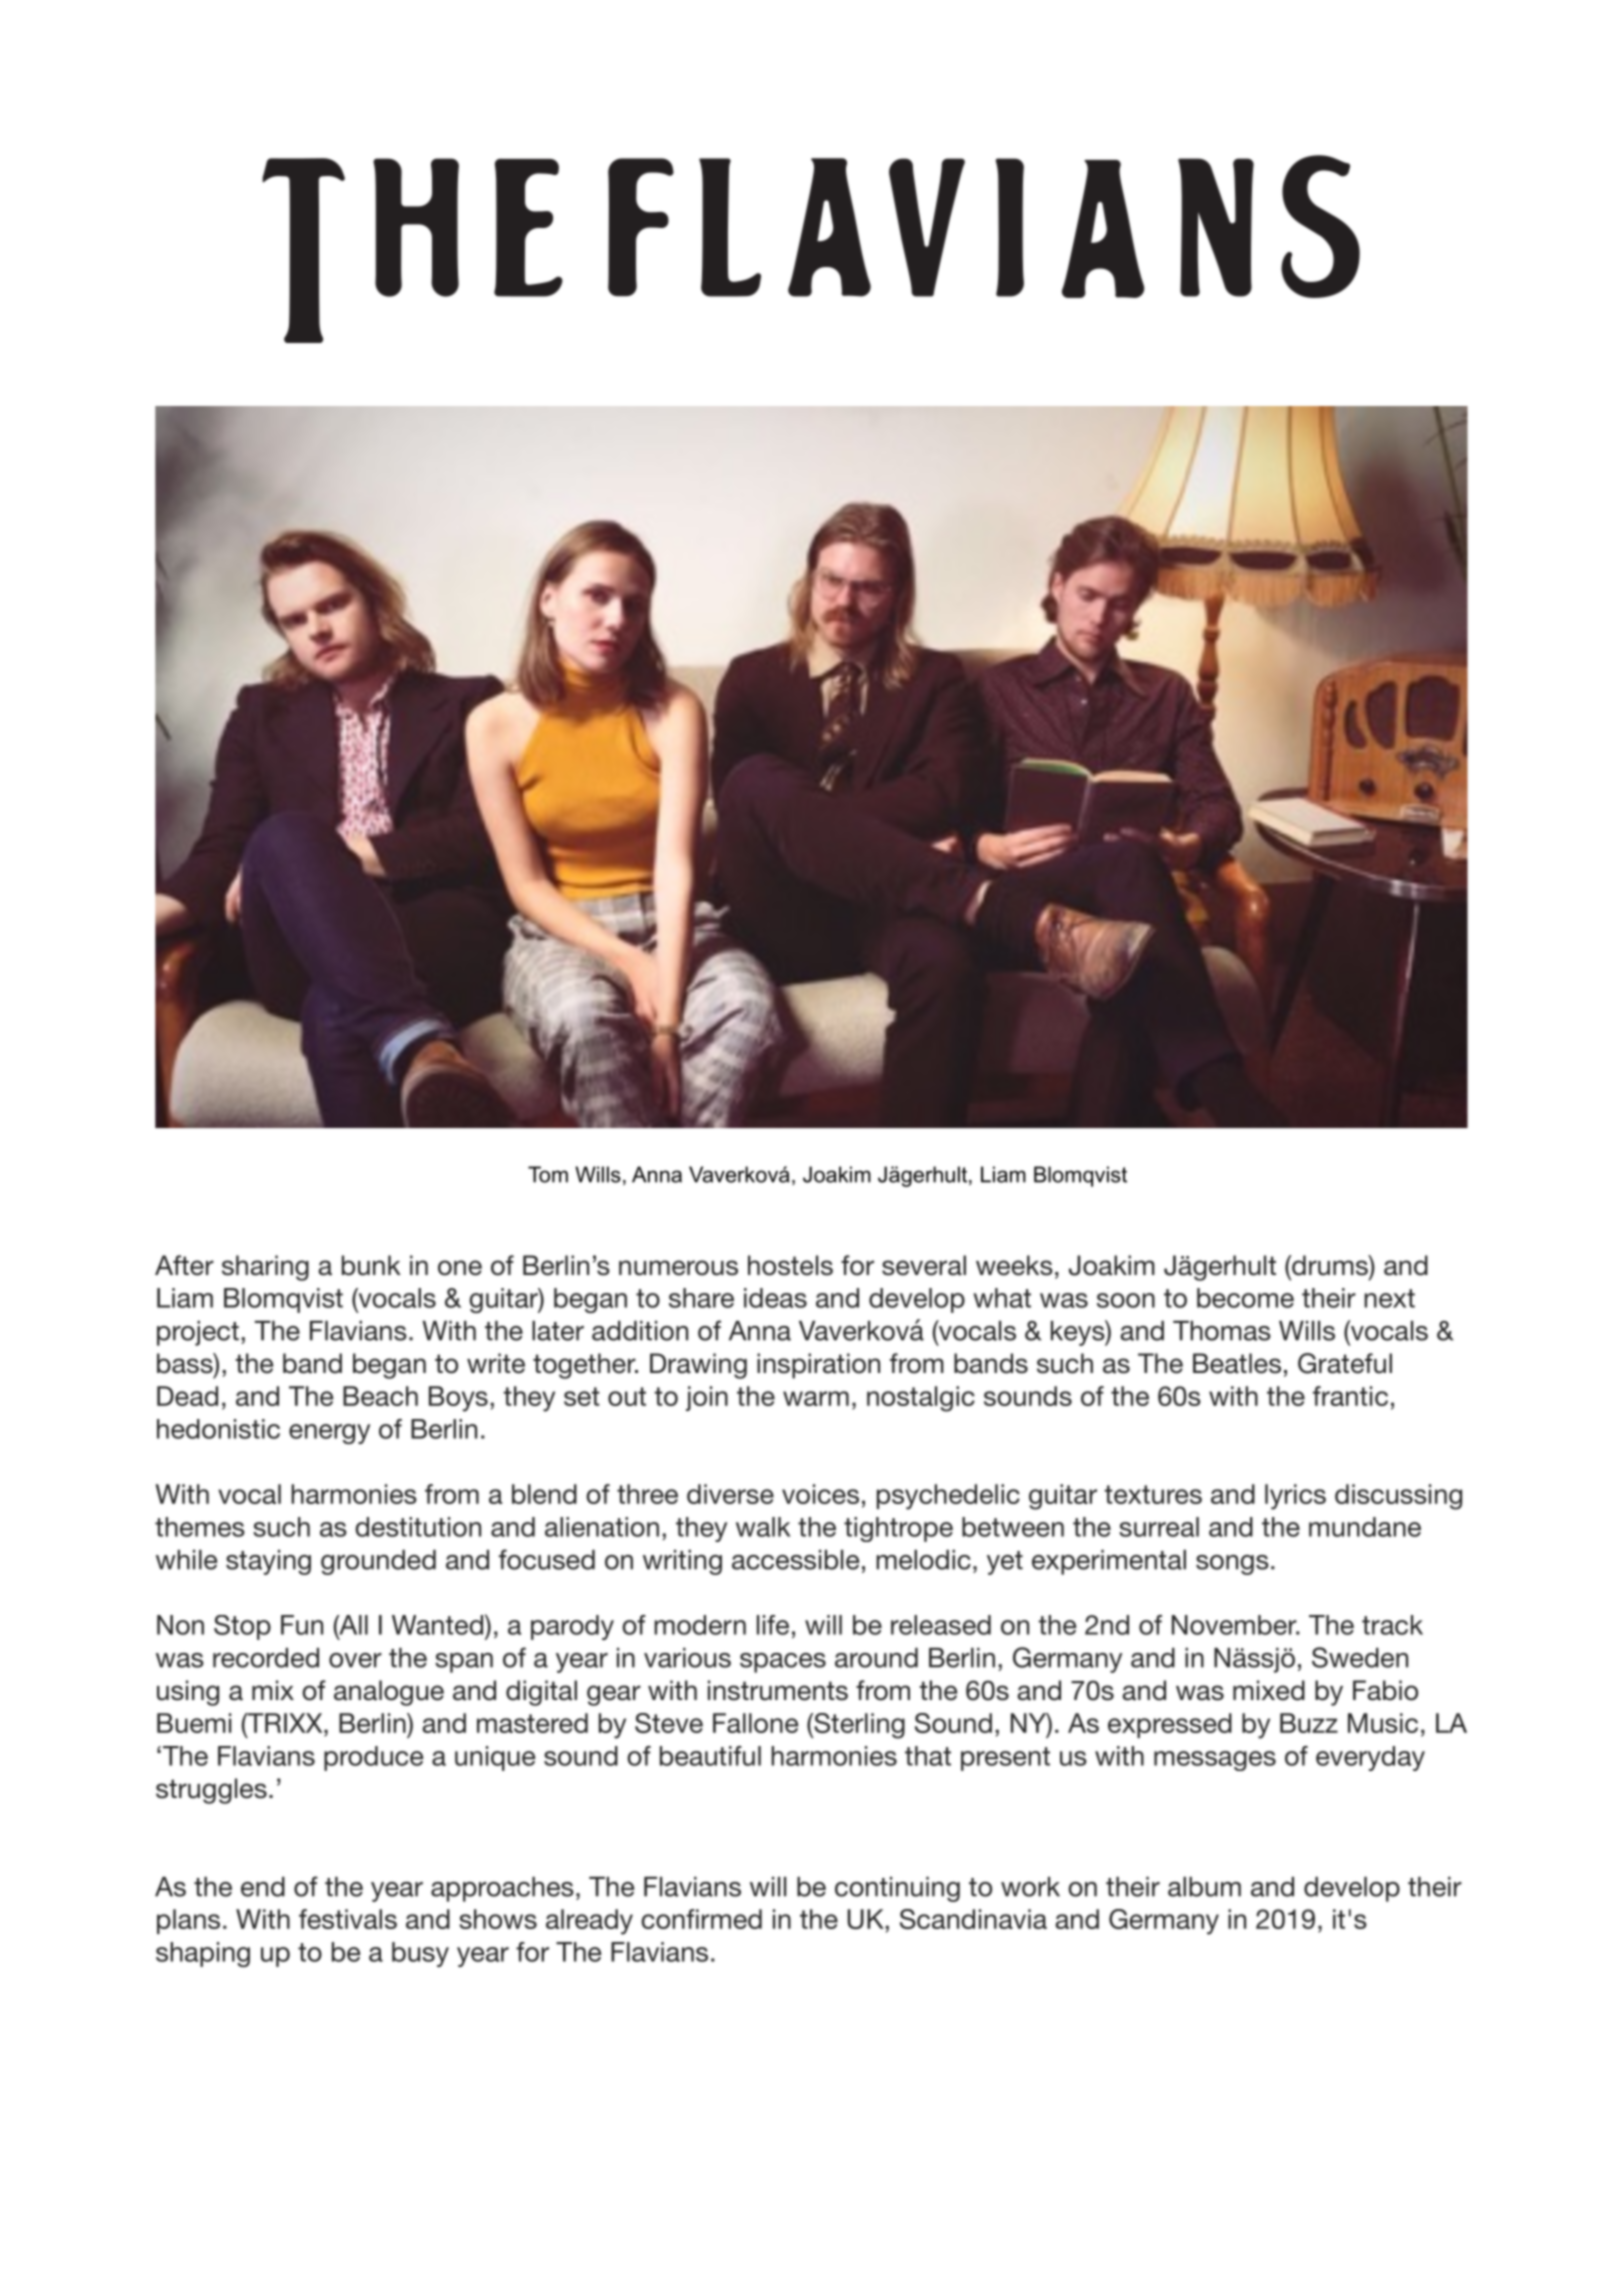 This screenshot has width=1622, height=2294. Describe the element at coordinates (1232, 1565) in the screenshot. I see `songs` at that location.
